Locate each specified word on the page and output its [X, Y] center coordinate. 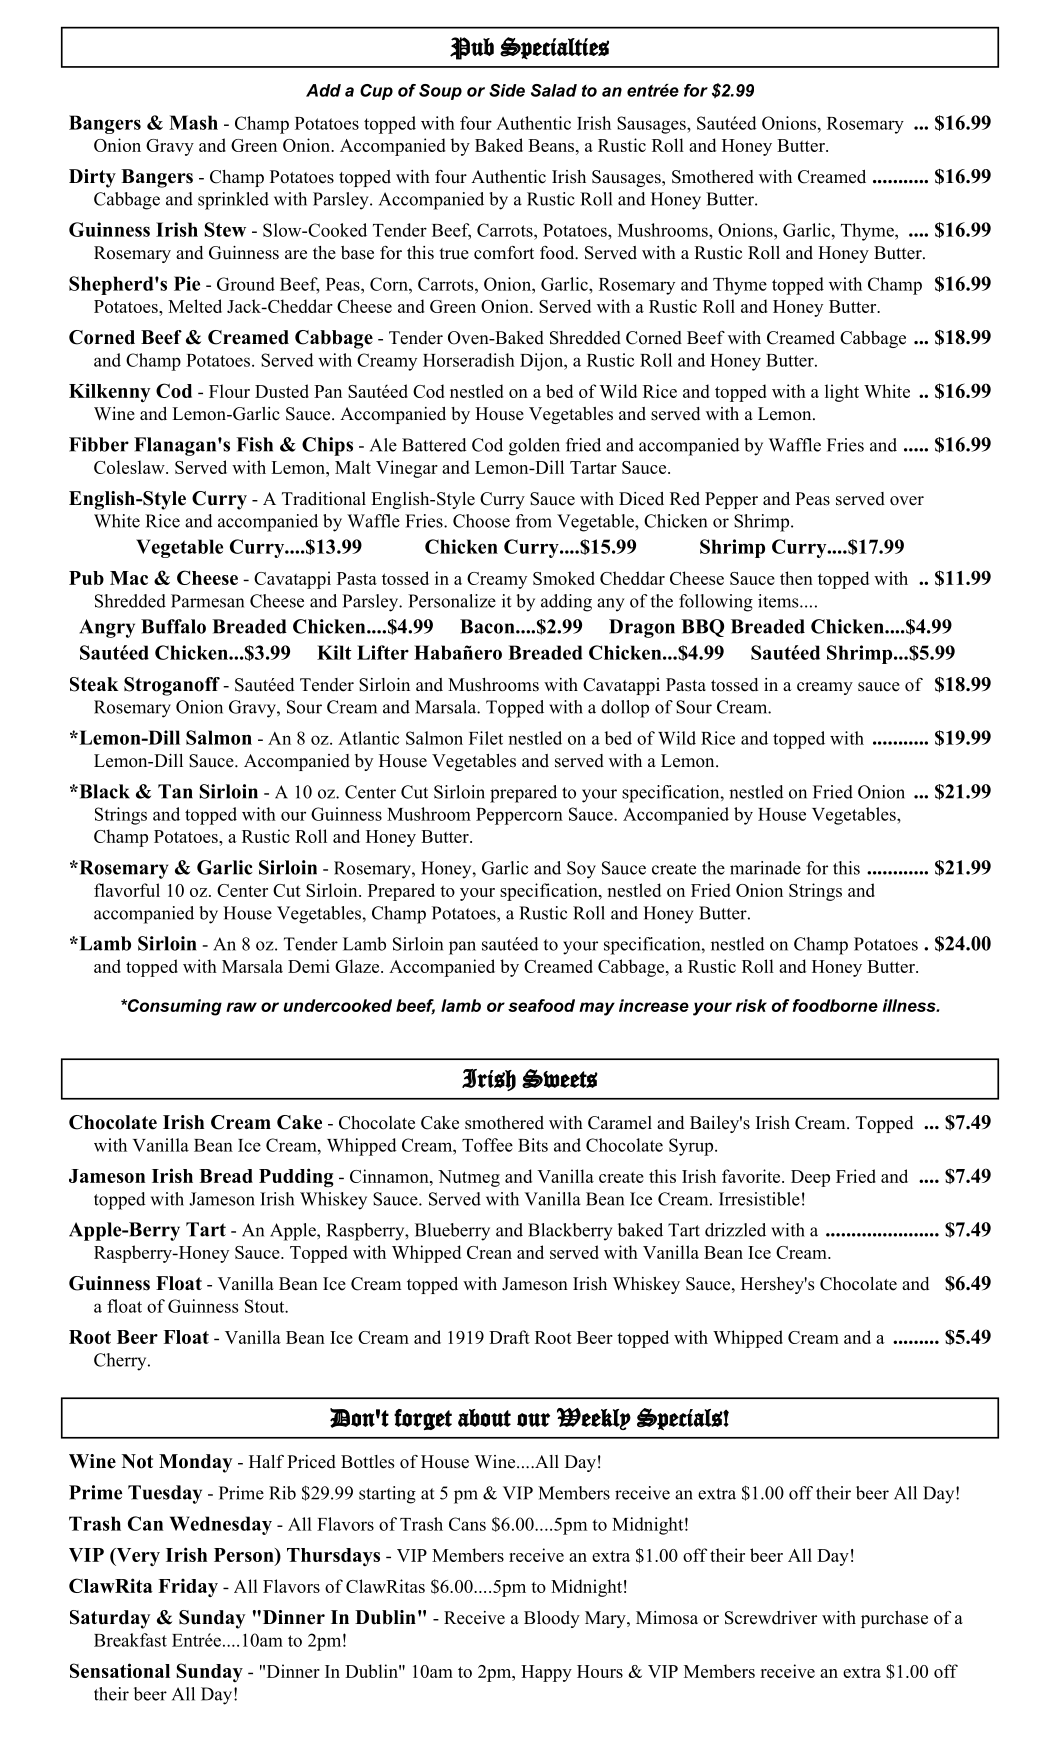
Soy [581, 870]
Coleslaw [130, 467]
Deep [810, 1178]
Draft [509, 1337]
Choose [481, 521]
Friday [188, 1587]
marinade [765, 868]
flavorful [127, 890]
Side [507, 90]
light [842, 393]
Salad [554, 90]
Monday [196, 1463]
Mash [193, 122]
